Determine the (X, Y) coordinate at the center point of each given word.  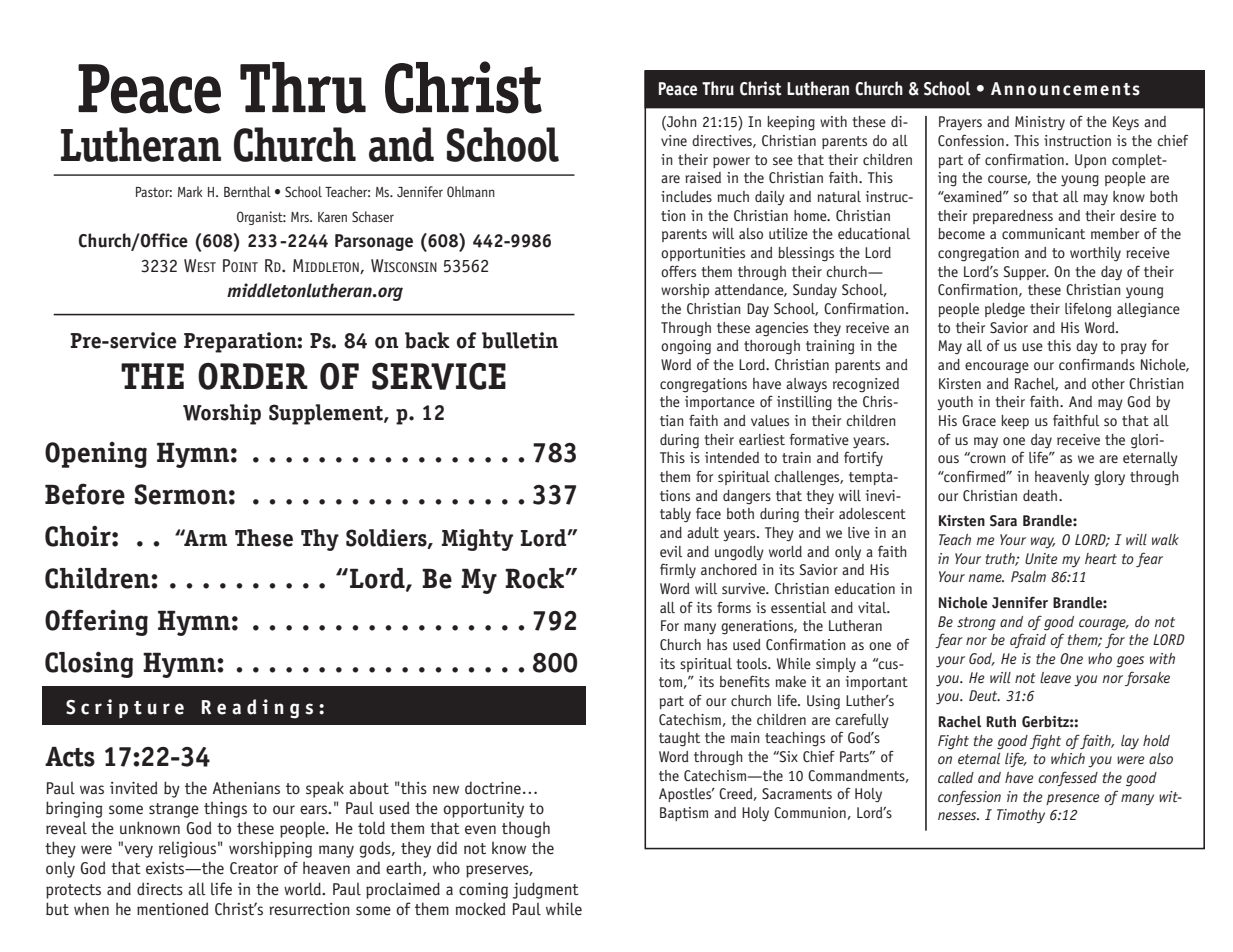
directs (160, 889)
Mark (190, 191)
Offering (96, 622)
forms (734, 607)
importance (720, 403)
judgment (546, 890)
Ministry (1040, 123)
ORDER (253, 376)
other (1108, 383)
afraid (1028, 640)
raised (703, 177)
